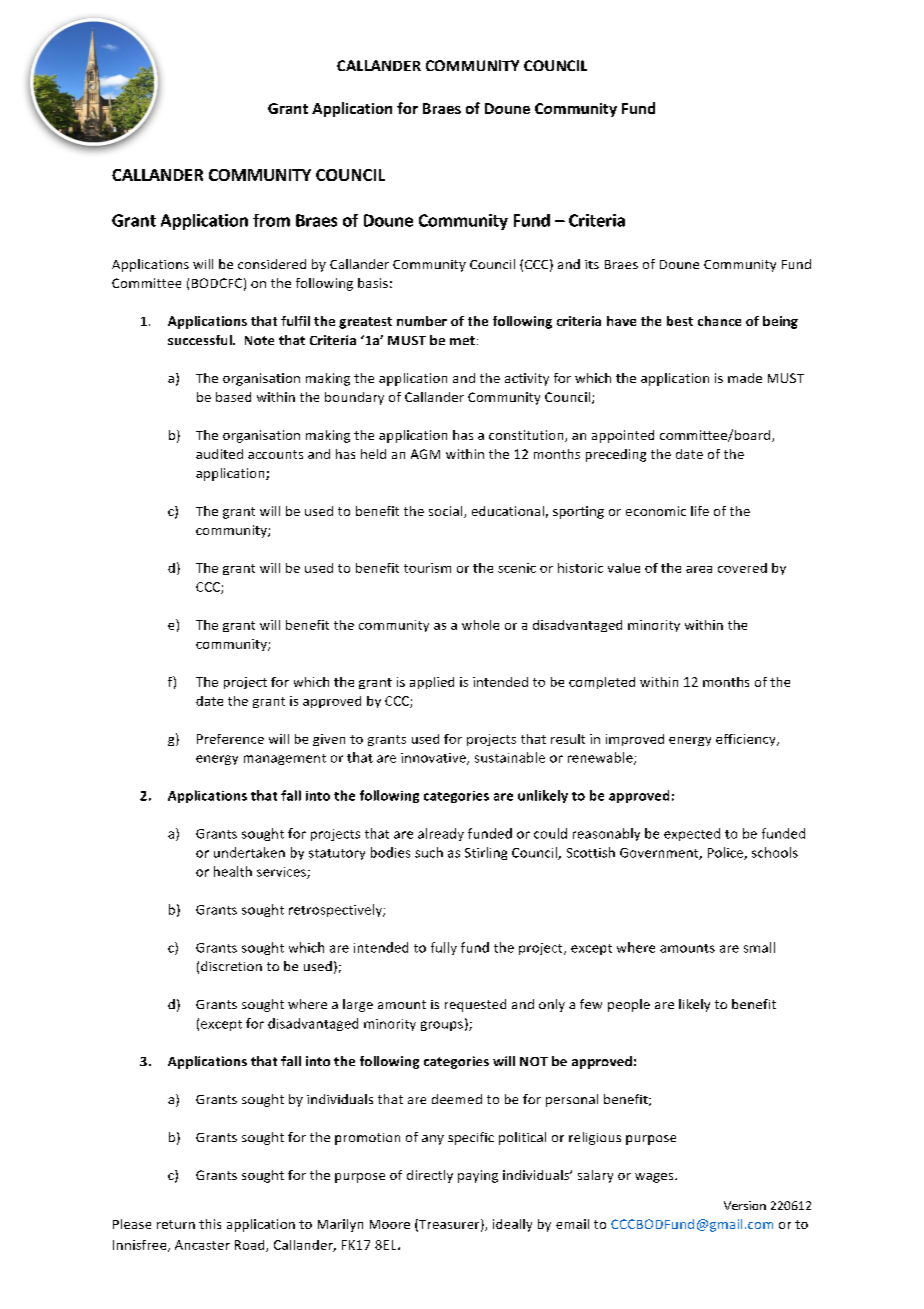 This page has width=924, height=1309. Describe the element at coordinates (478, 1176) in the page. I see `paying` at that location.
